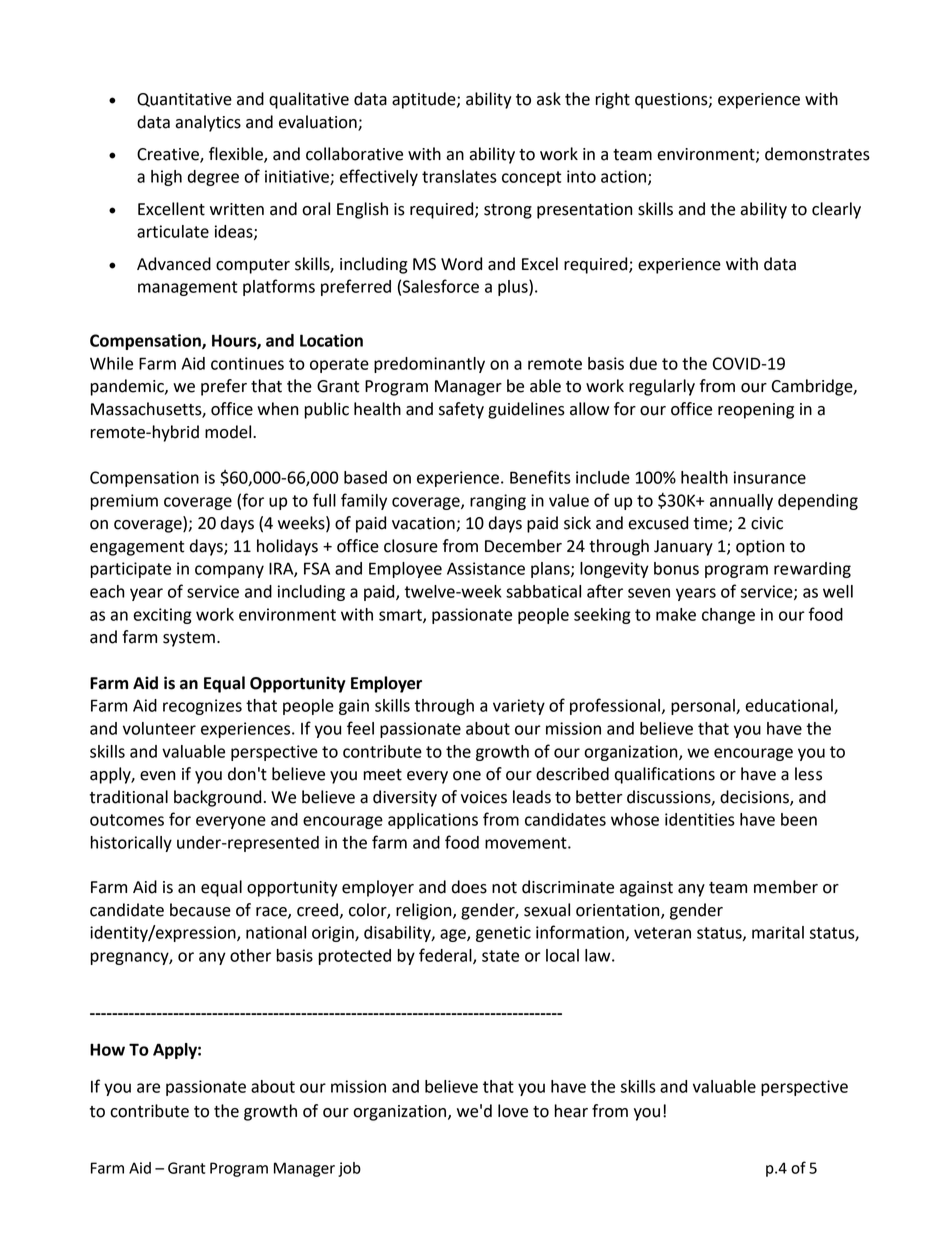 The height and width of the document is (1233, 952). What do you see at coordinates (459, 176) in the document?
I see `translates` at bounding box center [459, 176].
